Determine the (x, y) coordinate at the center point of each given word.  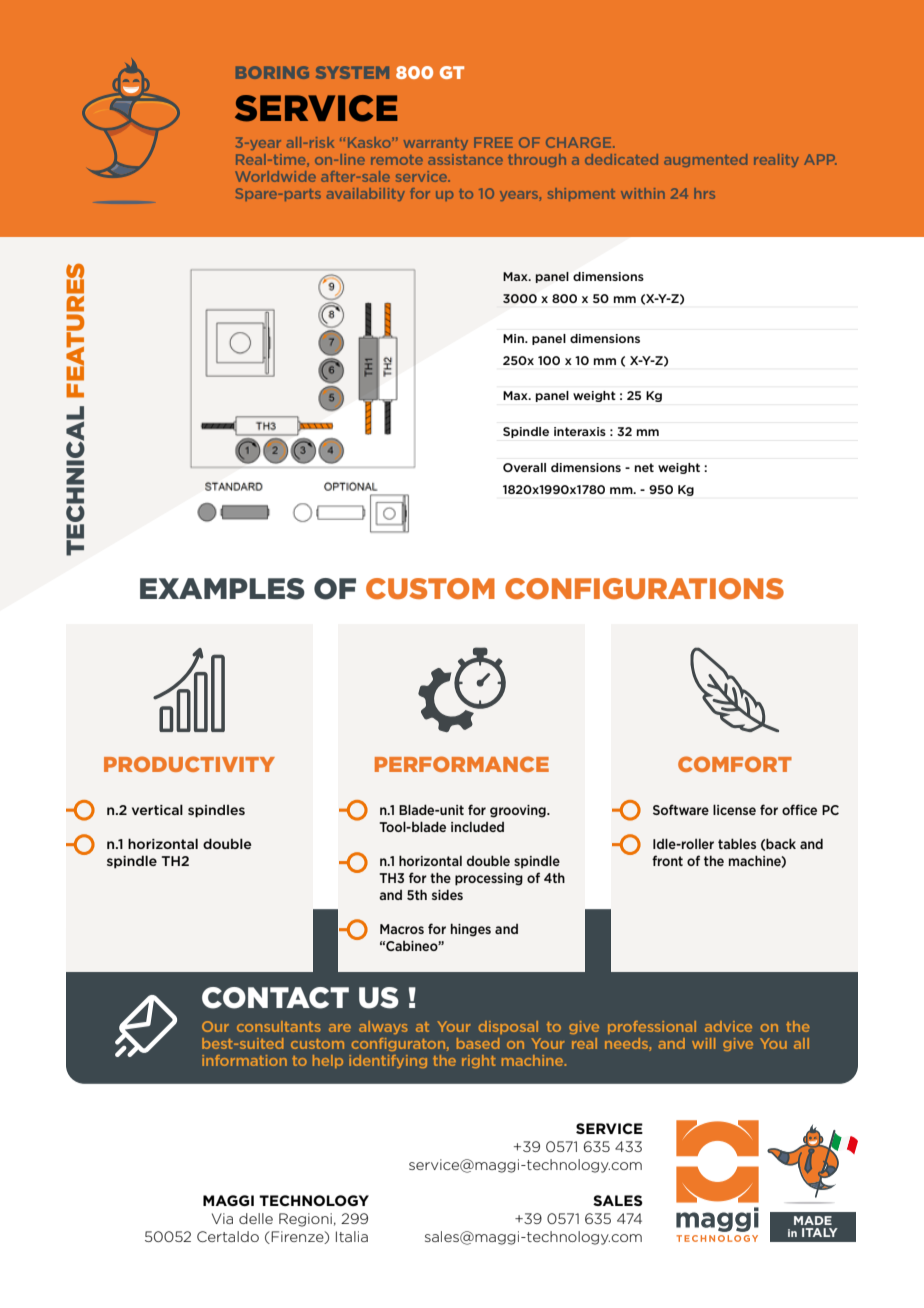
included (477, 827)
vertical (157, 809)
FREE (493, 142)
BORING (272, 72)
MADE (813, 1220)
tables (737, 843)
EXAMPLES (222, 589)
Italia (352, 1236)
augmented (705, 160)
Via (222, 1218)
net (644, 467)
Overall (524, 467)
